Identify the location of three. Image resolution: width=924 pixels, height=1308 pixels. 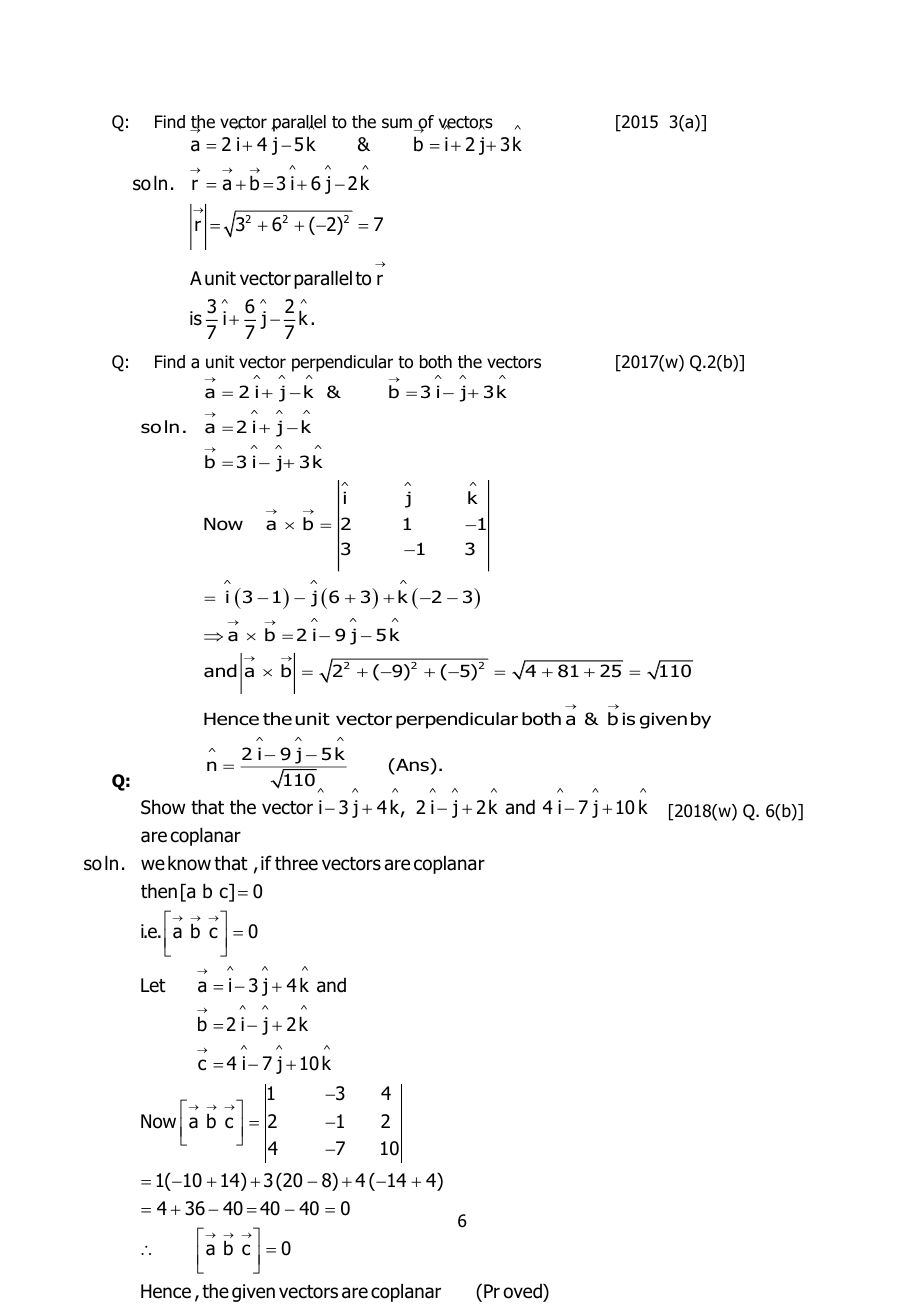
(296, 863).
